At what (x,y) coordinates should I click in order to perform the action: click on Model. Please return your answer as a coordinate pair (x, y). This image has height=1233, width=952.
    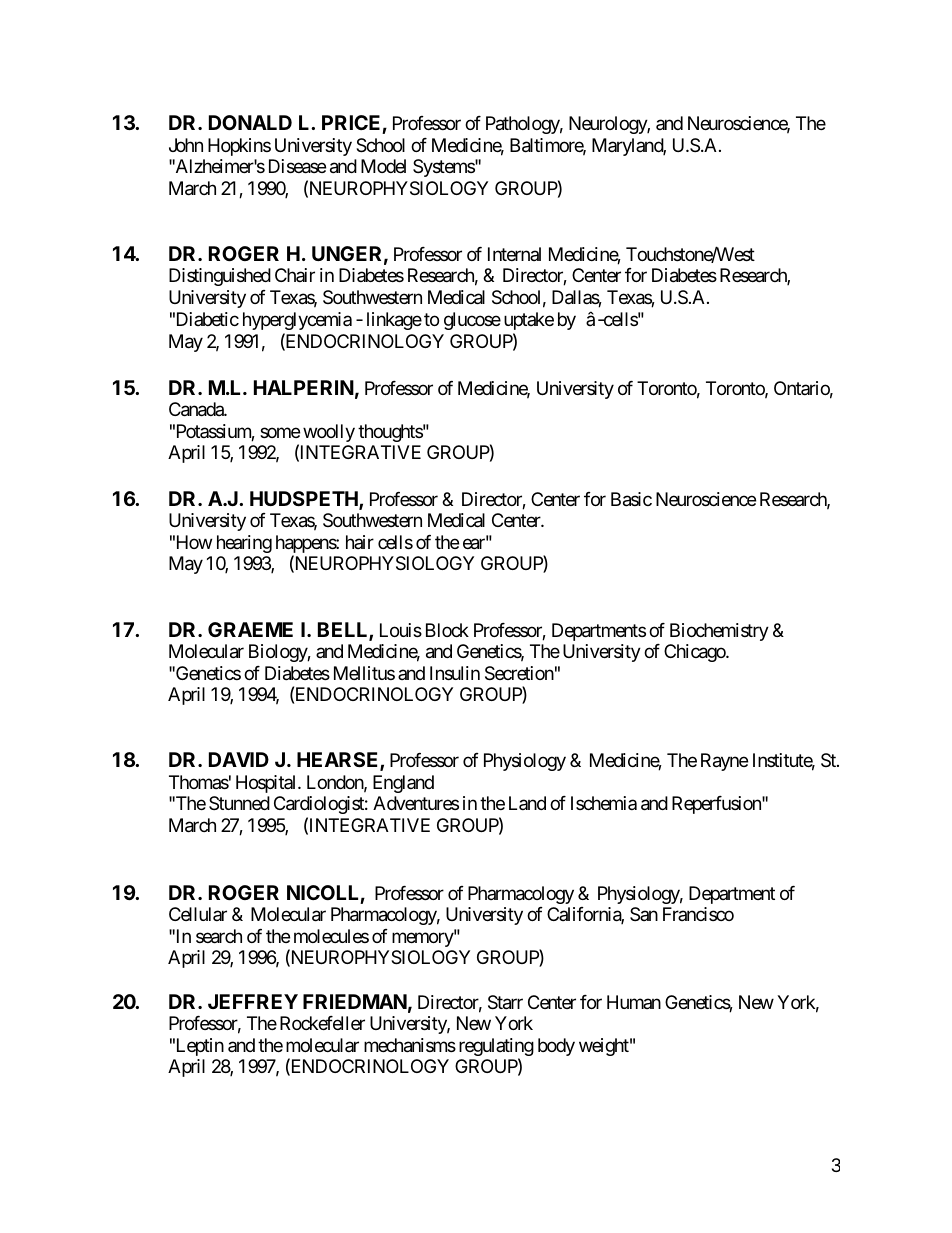
    Looking at the image, I should click on (383, 166).
